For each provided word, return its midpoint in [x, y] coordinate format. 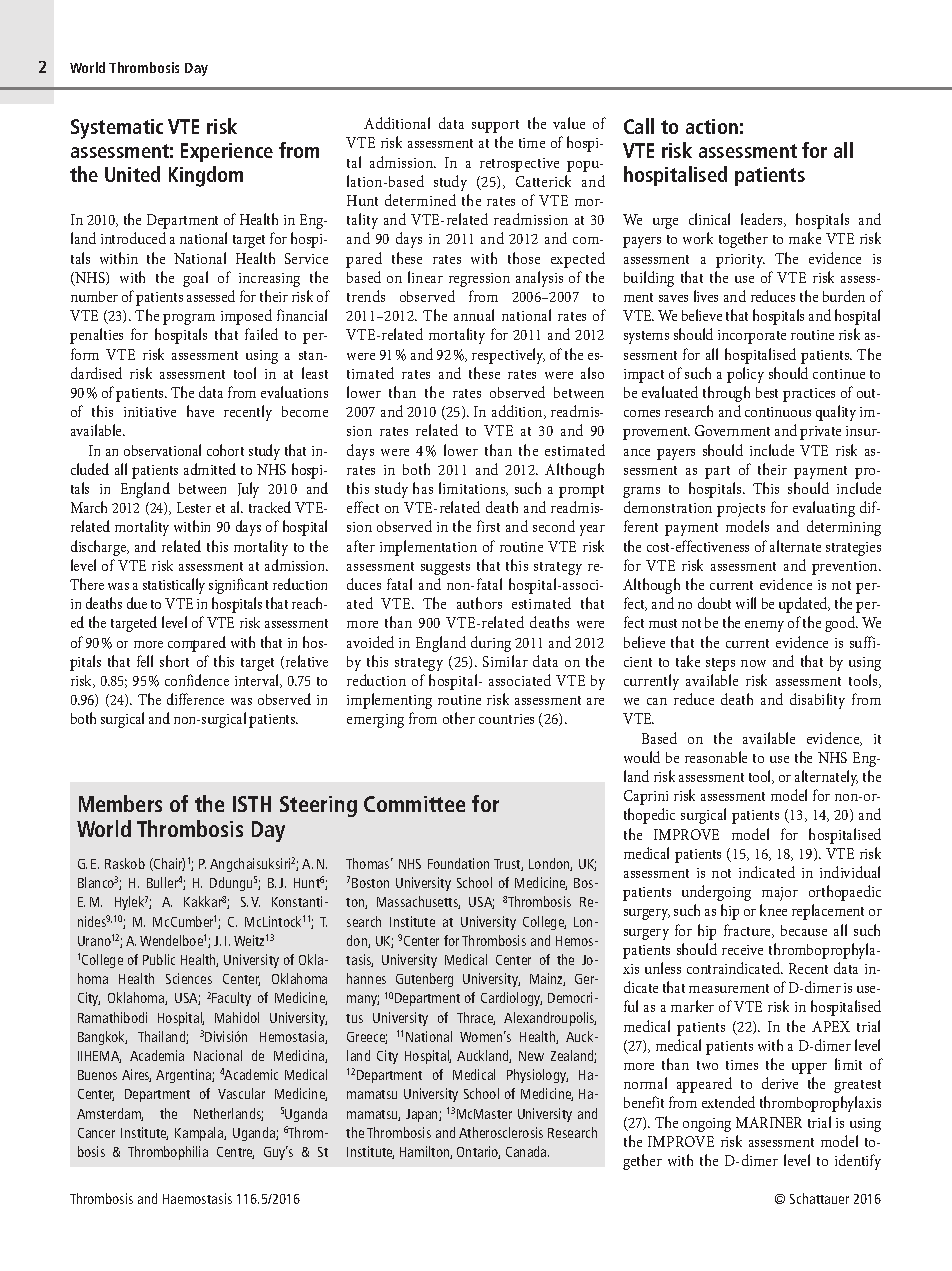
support [495, 126]
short [174, 661]
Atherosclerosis [501, 1132]
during [491, 644]
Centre [235, 1153]
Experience [227, 152]
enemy [764, 626]
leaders [763, 220]
